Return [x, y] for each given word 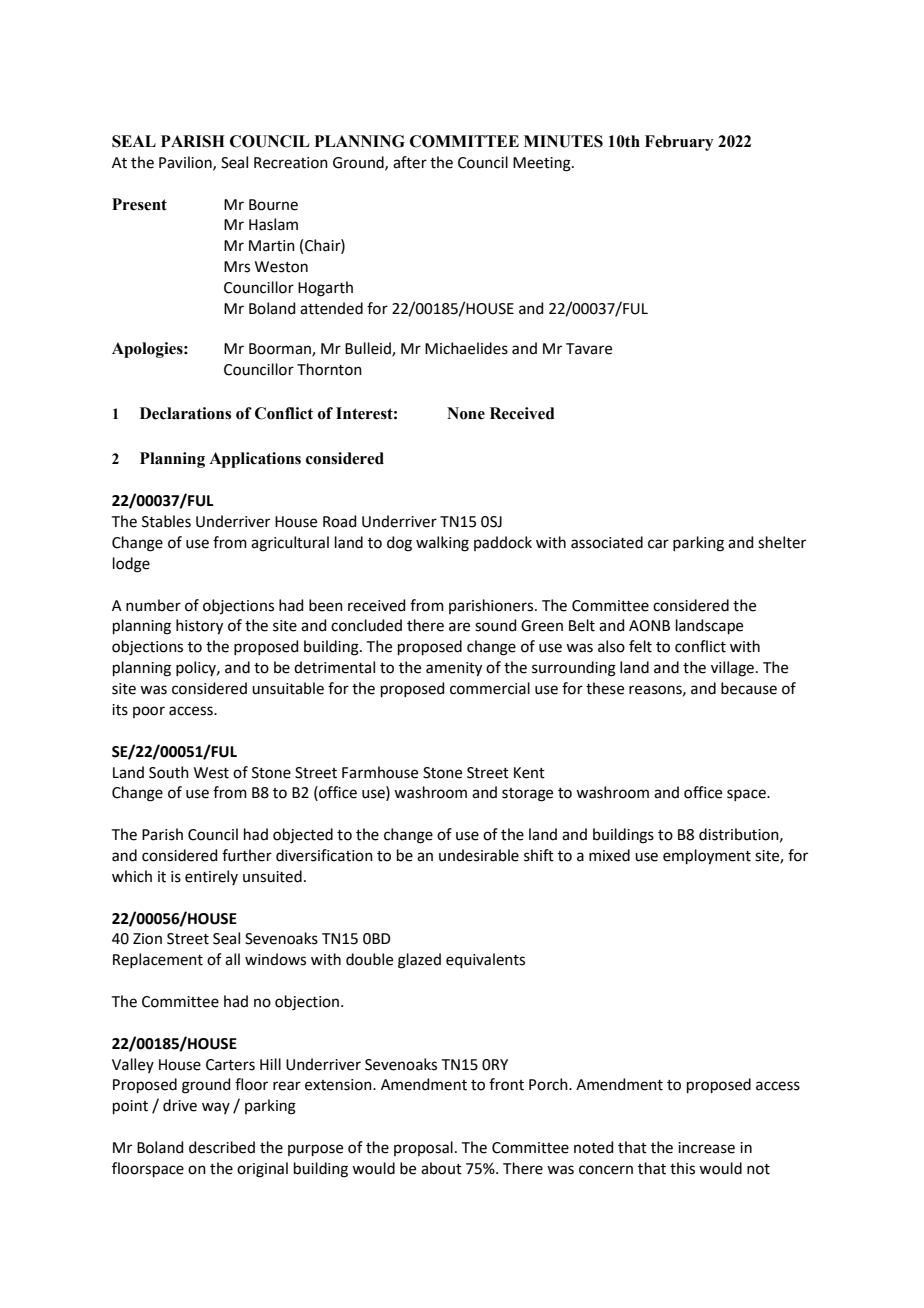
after [410, 162]
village [732, 669]
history [199, 627]
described [222, 1147]
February [679, 143]
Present [139, 204]
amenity [454, 669]
